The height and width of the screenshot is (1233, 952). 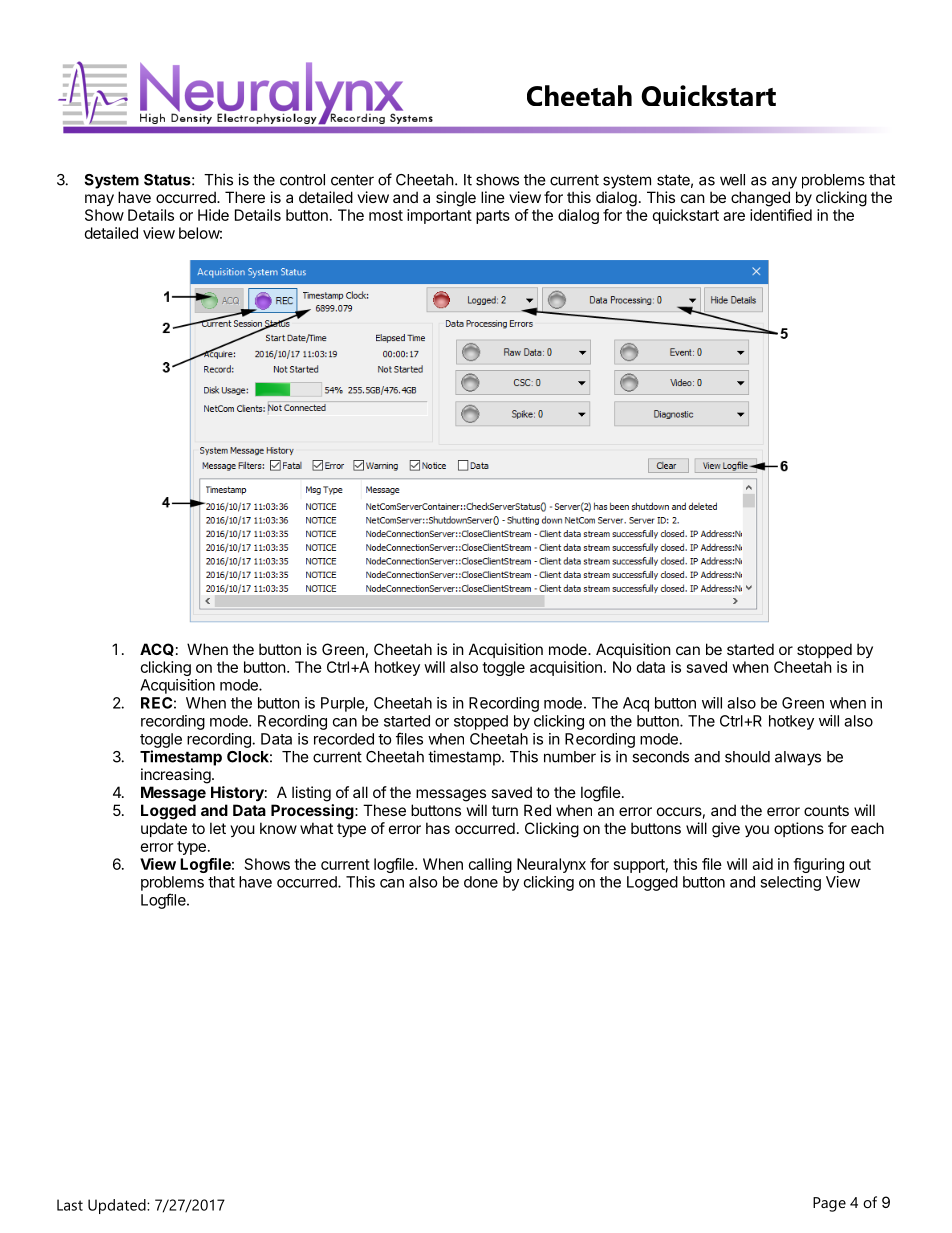 What do you see at coordinates (781, 215) in the screenshot?
I see `identified` at bounding box center [781, 215].
